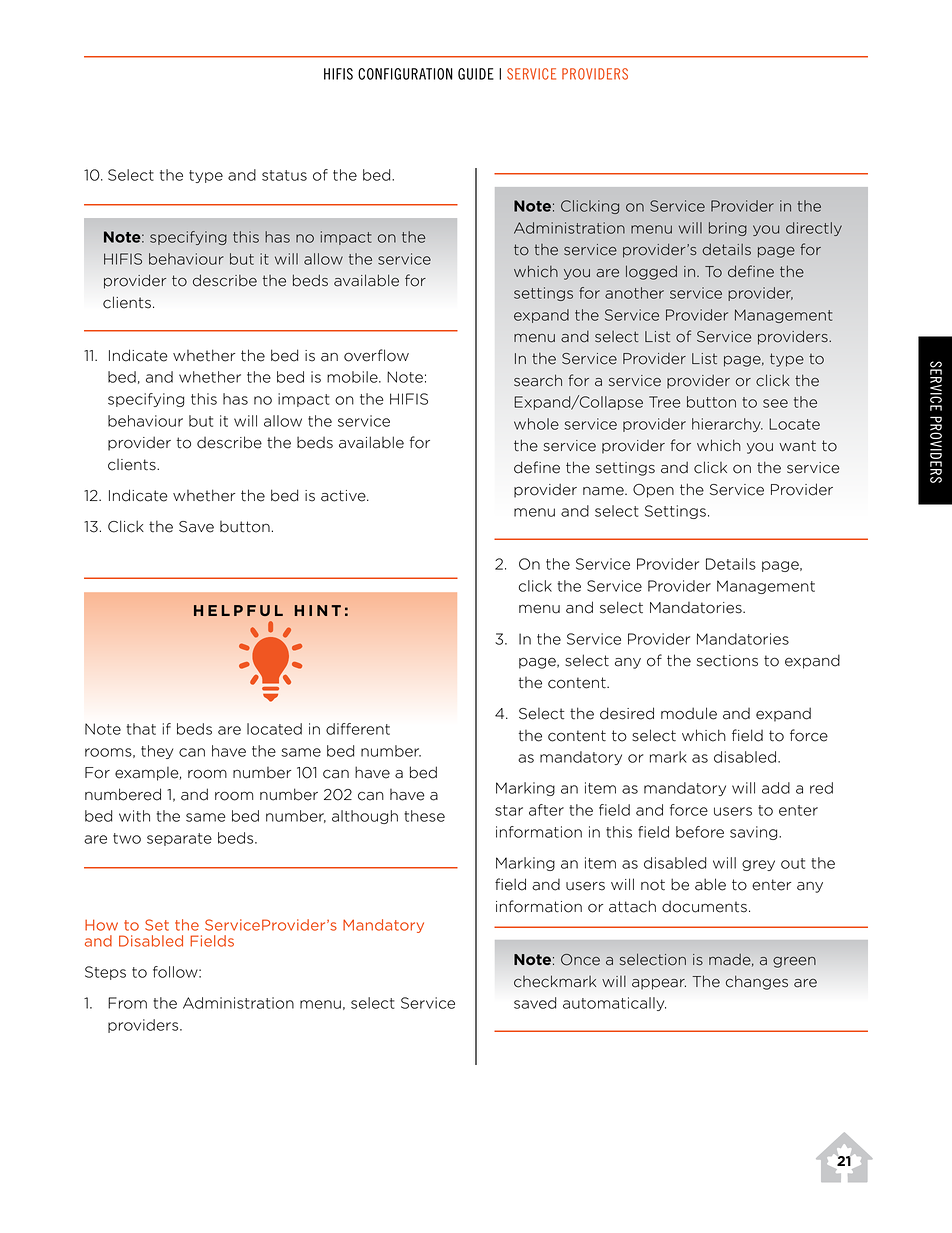 This screenshot has width=952, height=1233. Describe the element at coordinates (376, 355) in the screenshot. I see `overflow` at that location.
